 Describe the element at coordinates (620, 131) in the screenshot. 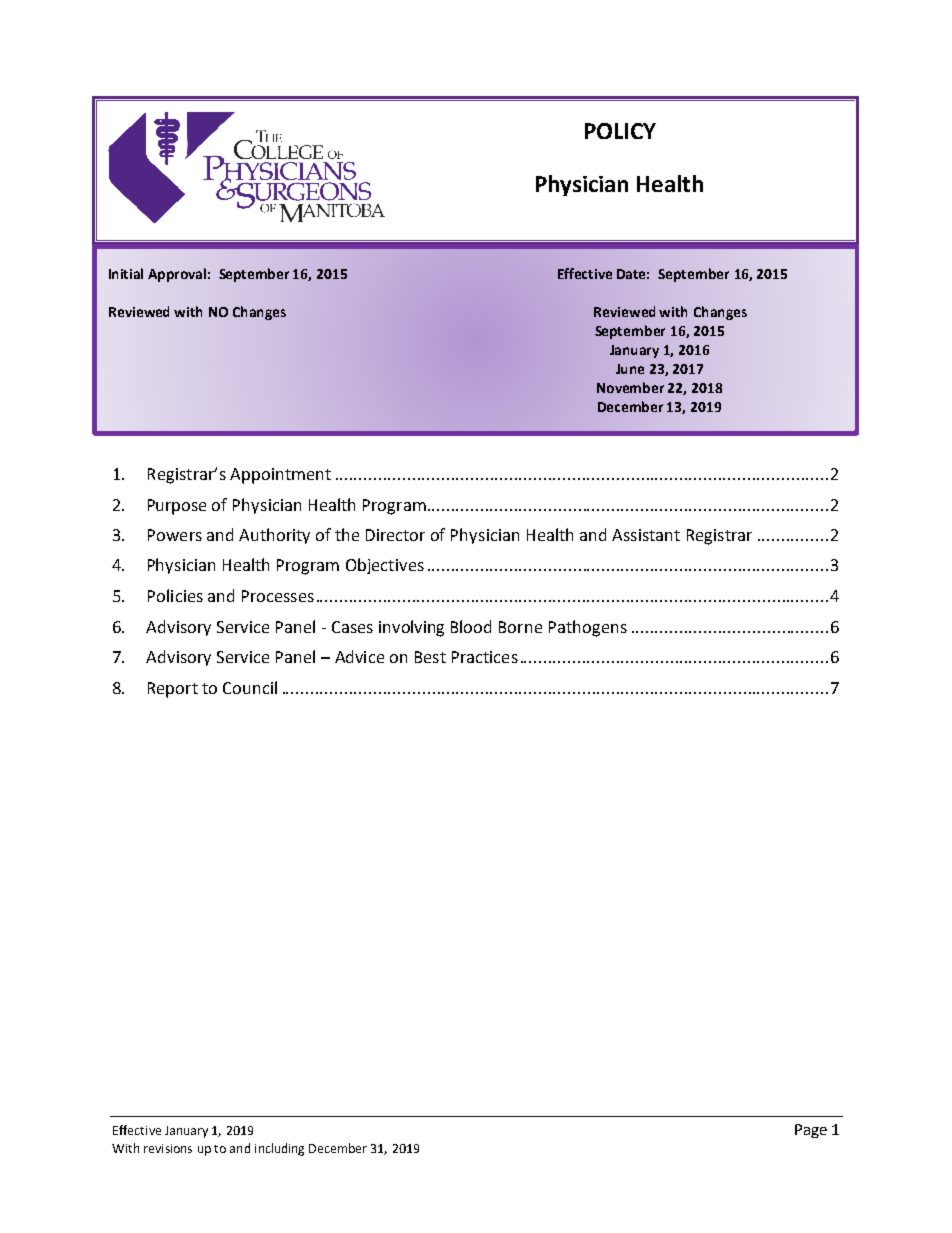

I see `POLICY` at that location.
